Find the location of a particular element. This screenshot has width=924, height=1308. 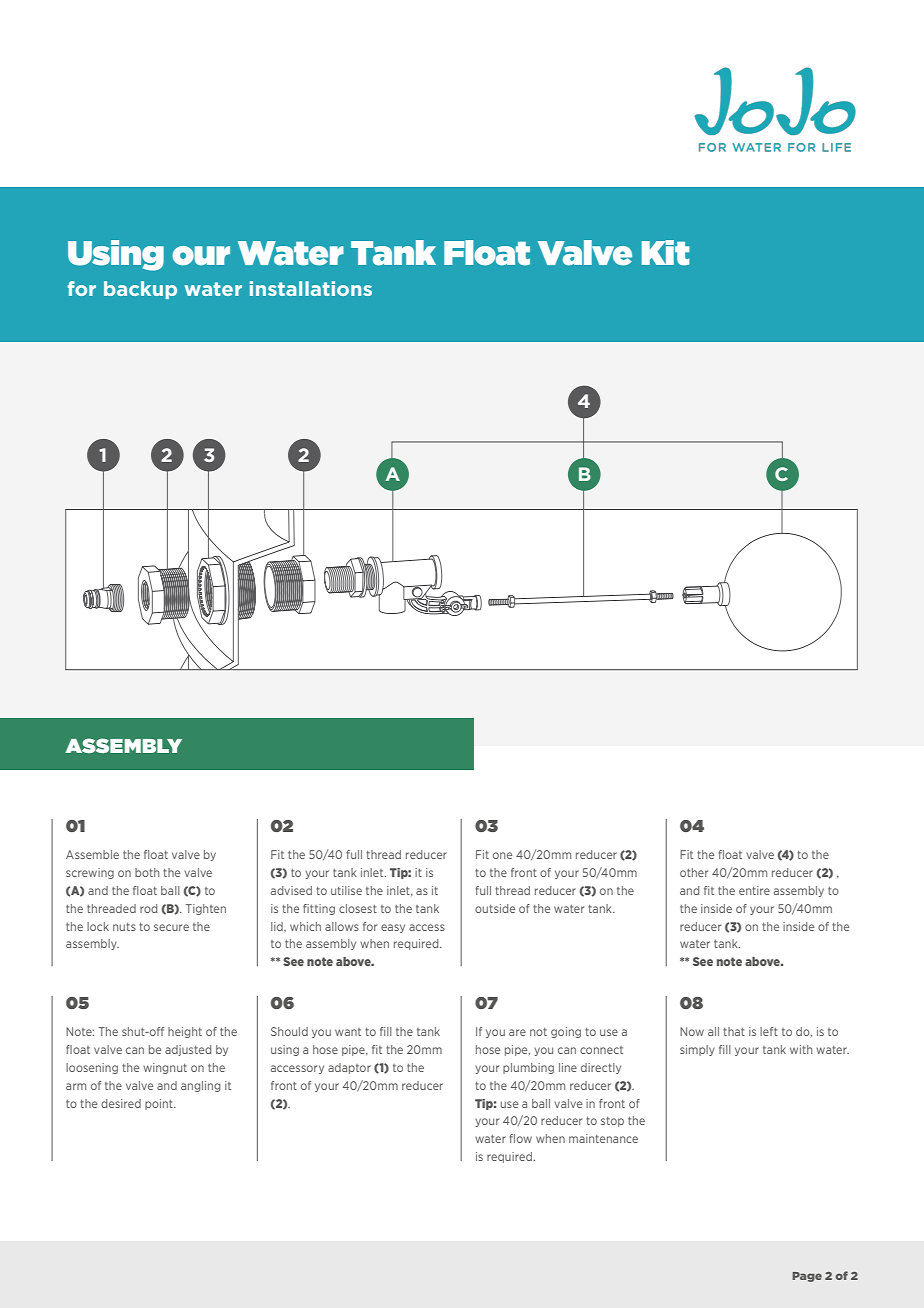

easy is located at coordinates (393, 928).
